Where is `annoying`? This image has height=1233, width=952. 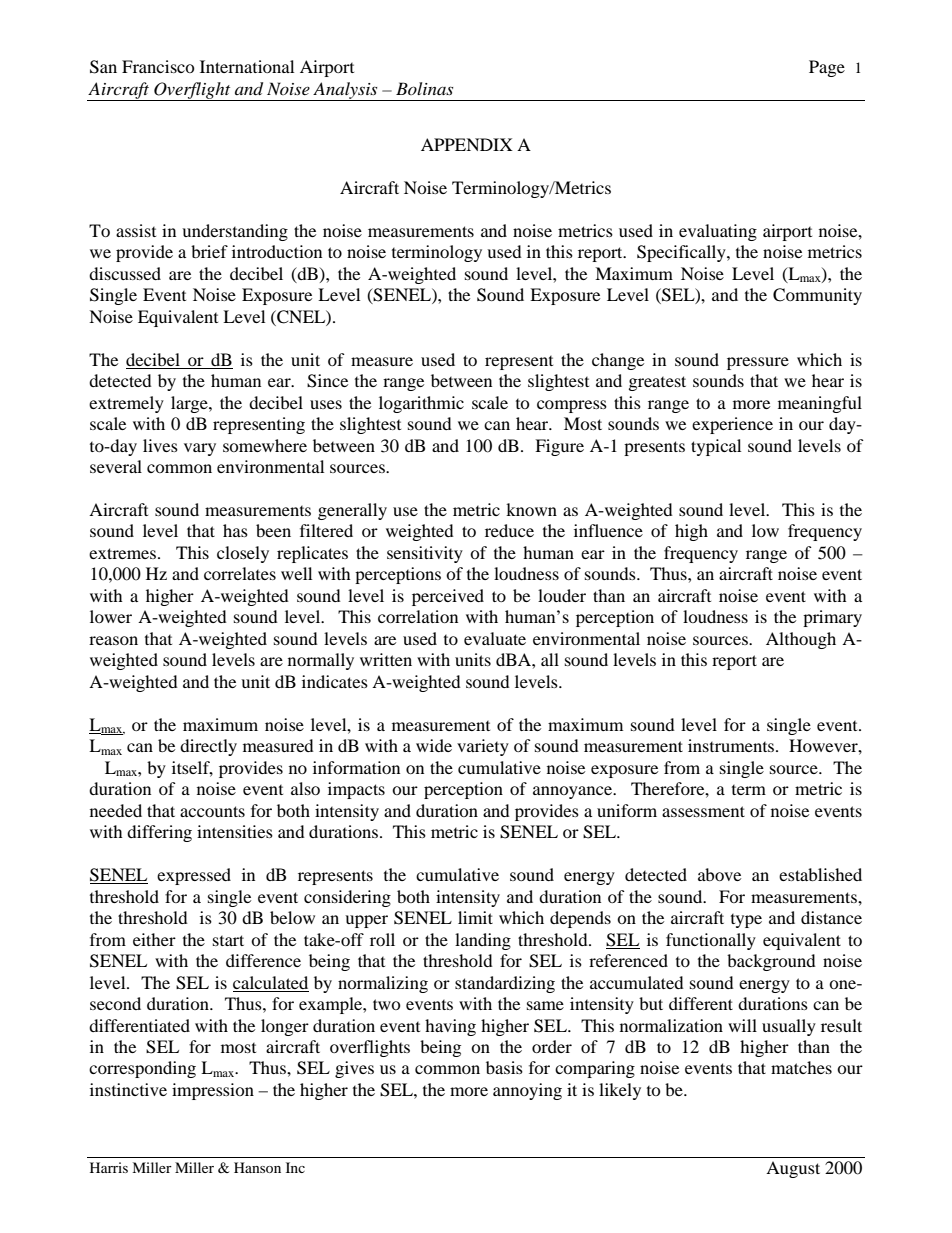 annoying is located at coordinates (527, 1091).
